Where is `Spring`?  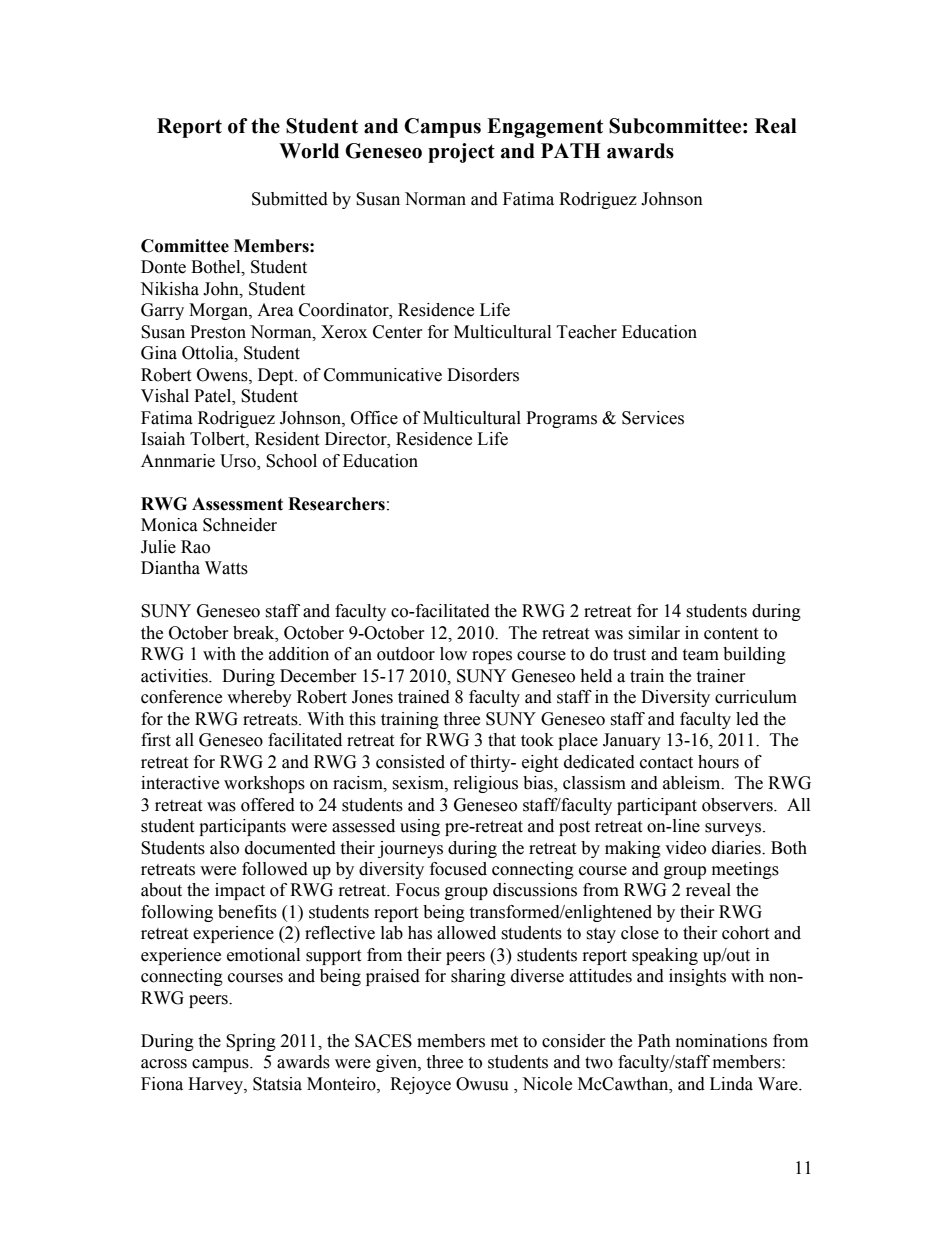
Spring is located at coordinates (251, 1042).
